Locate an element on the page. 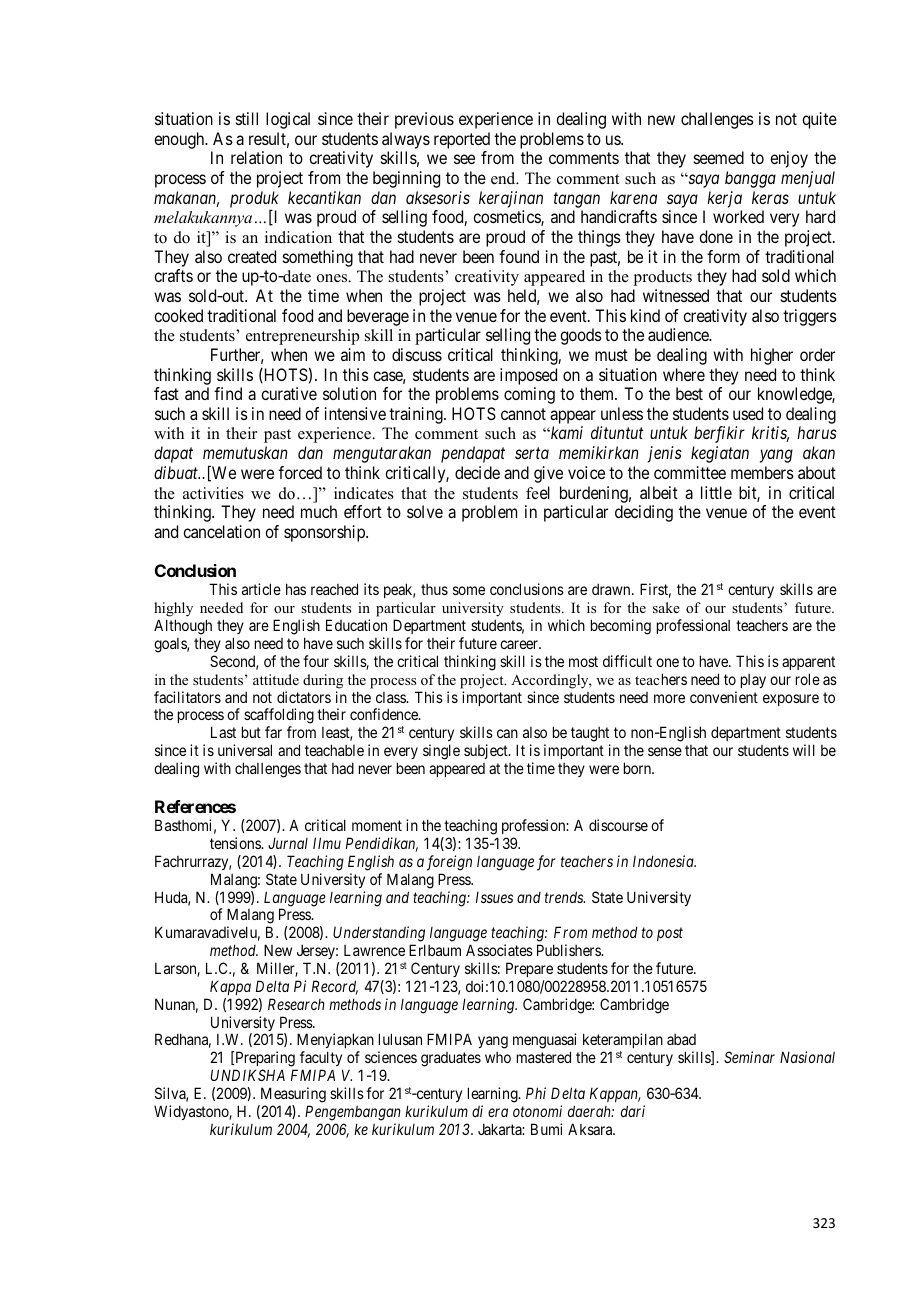 The width and height of the document is (924, 1308). Seminar is located at coordinates (749, 1057).
